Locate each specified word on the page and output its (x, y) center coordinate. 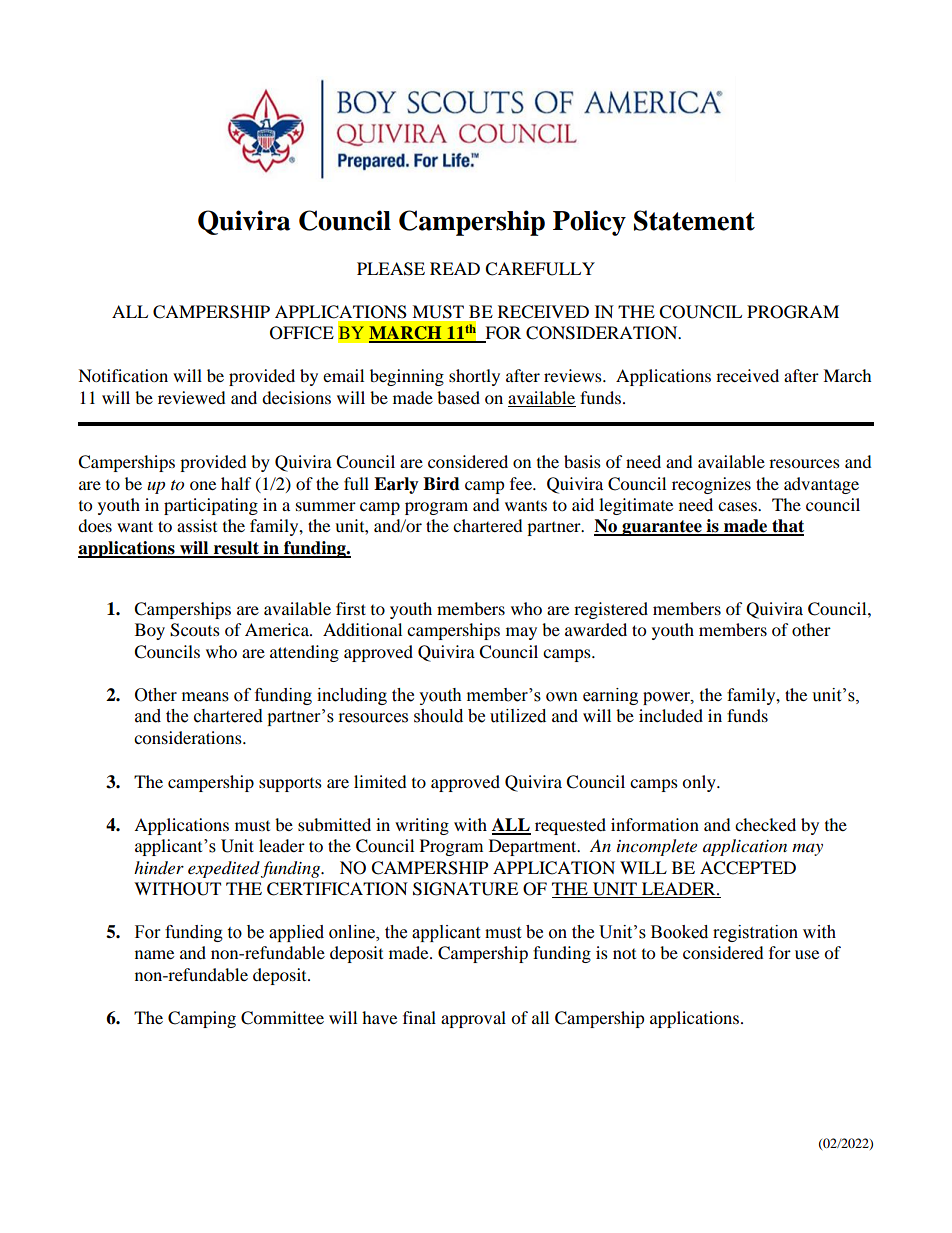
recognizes (711, 485)
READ (455, 268)
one (203, 485)
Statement (694, 220)
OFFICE (302, 333)
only (700, 783)
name (154, 954)
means (205, 697)
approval (473, 1019)
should (438, 716)
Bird (441, 484)
